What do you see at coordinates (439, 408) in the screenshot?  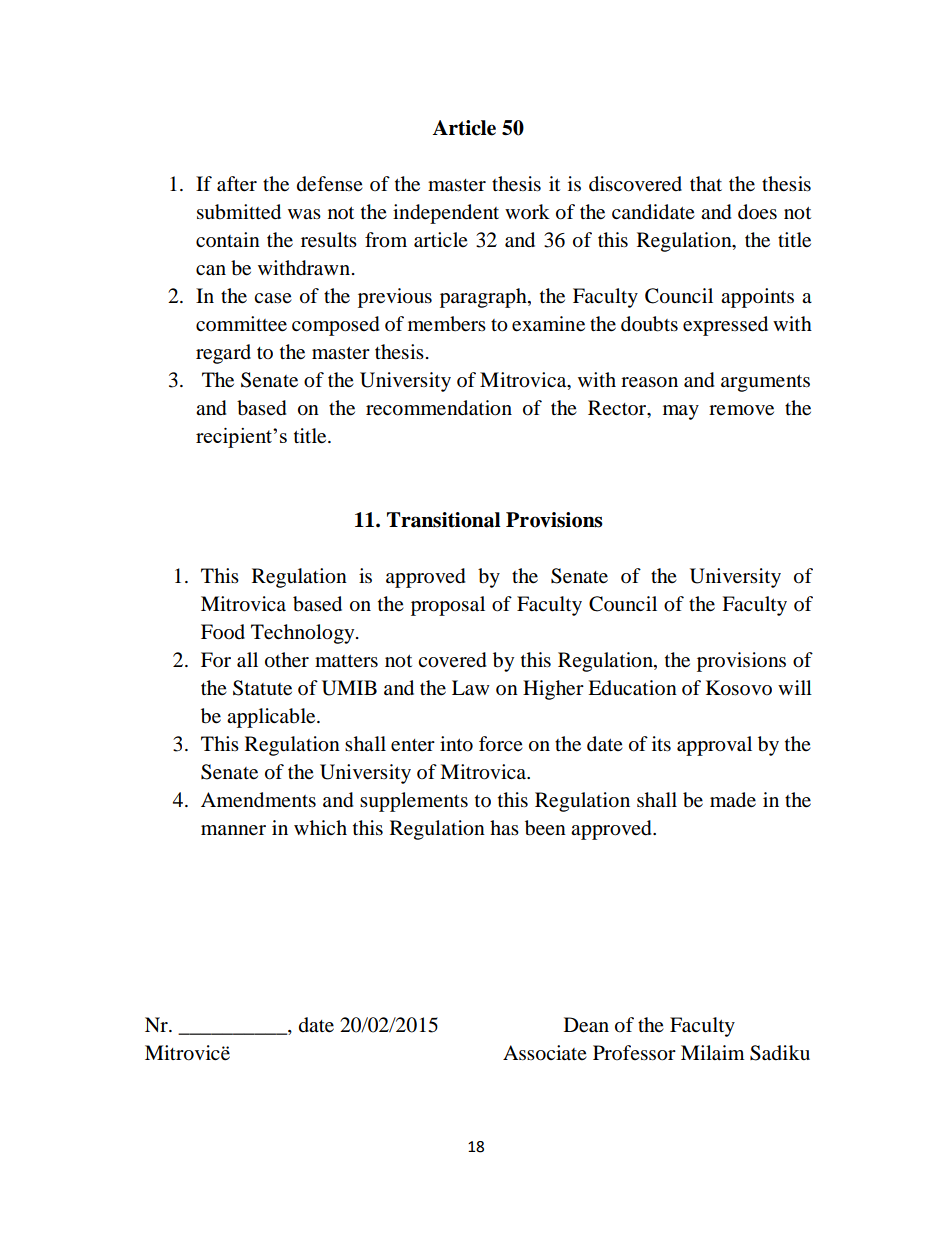 I see `recommendation` at bounding box center [439, 408].
